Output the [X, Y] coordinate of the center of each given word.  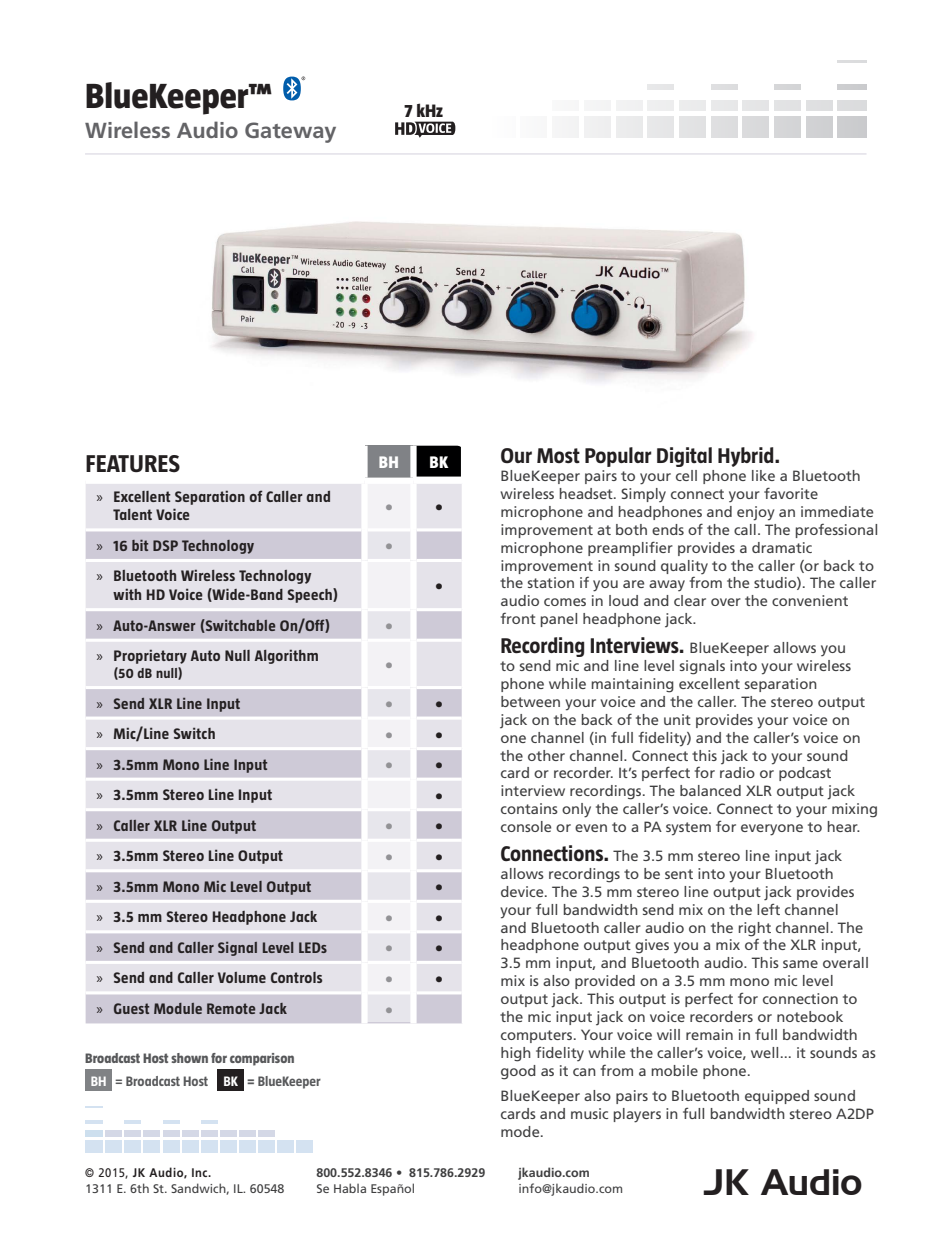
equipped [777, 1097]
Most [558, 455]
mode [521, 1131]
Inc [201, 1172]
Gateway [290, 132]
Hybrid [747, 457]
